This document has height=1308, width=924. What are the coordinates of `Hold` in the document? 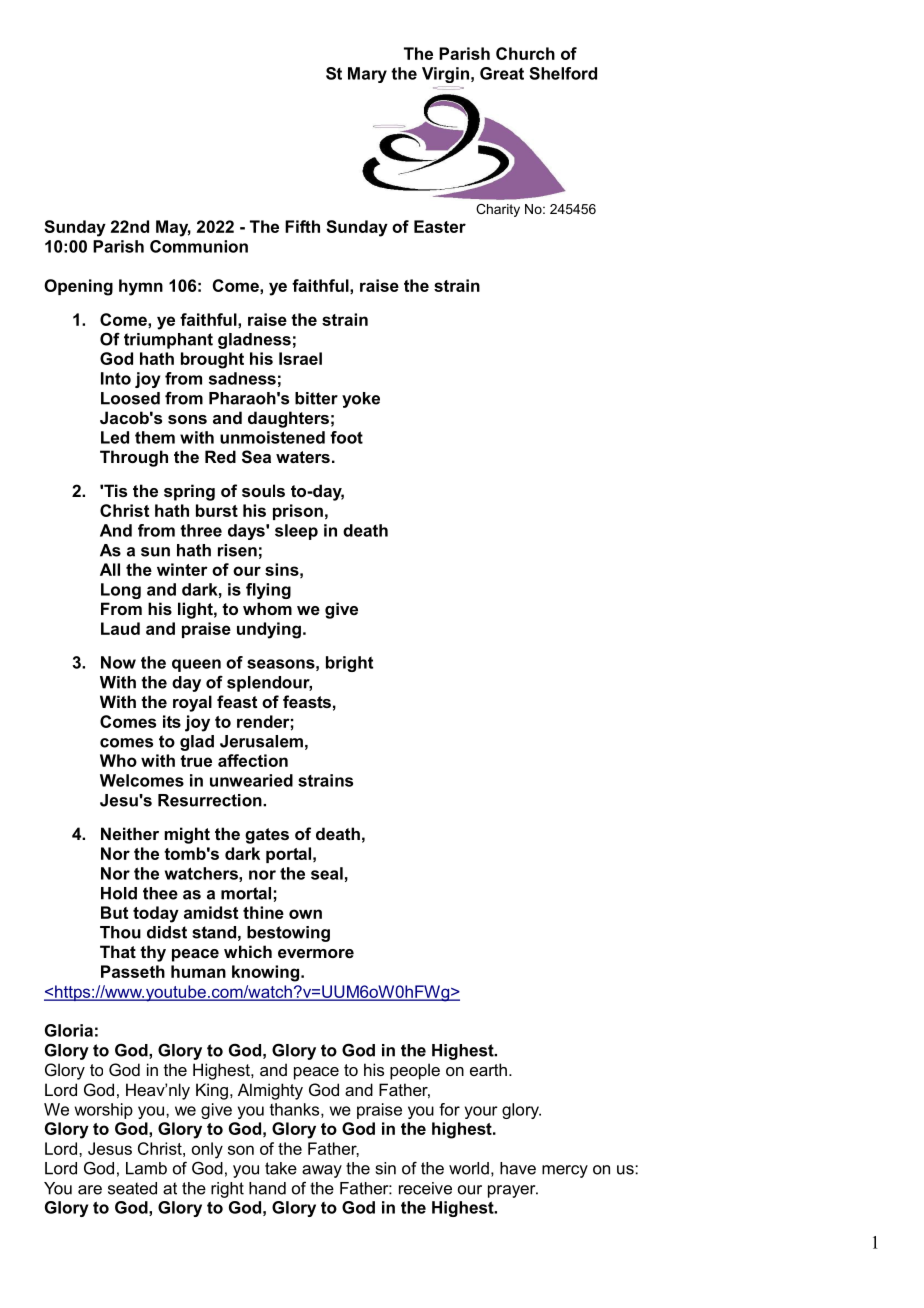 It's located at (119, 893).
